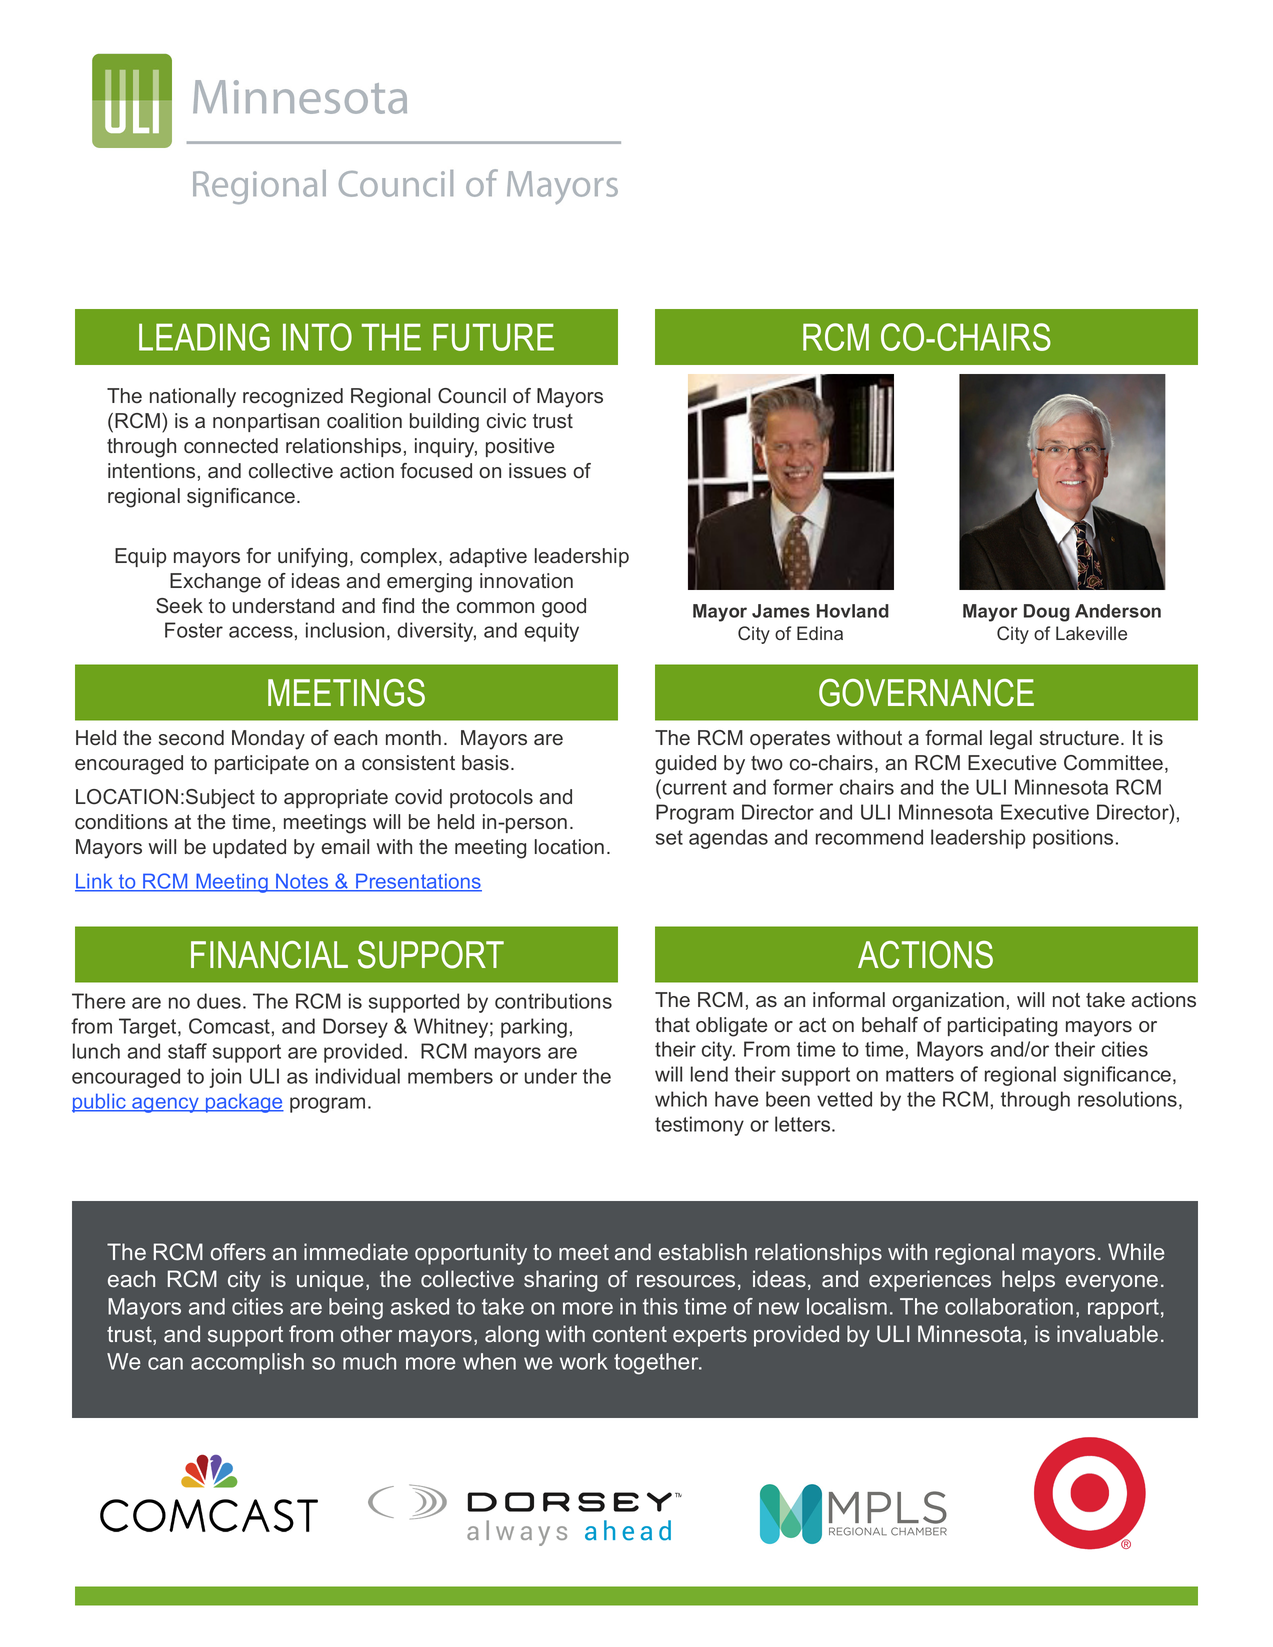 This screenshot has width=1273, height=1647. What do you see at coordinates (247, 1363) in the screenshot?
I see `accomplish` at bounding box center [247, 1363].
